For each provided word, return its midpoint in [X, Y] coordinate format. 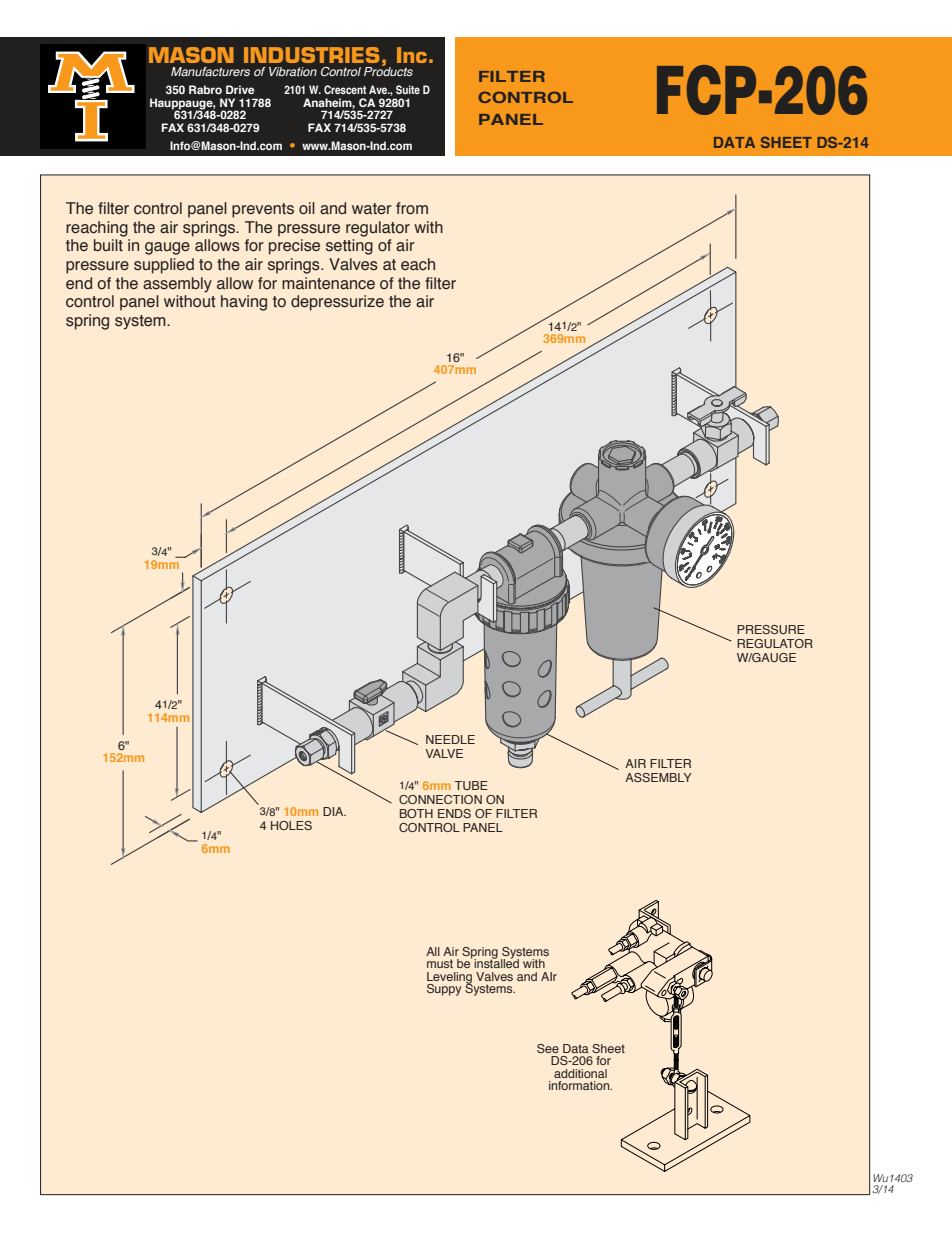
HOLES [291, 825]
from [412, 208]
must [440, 963]
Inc [412, 55]
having [244, 303]
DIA [334, 811]
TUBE [471, 785]
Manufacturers [210, 71]
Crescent [345, 89]
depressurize [337, 303]
